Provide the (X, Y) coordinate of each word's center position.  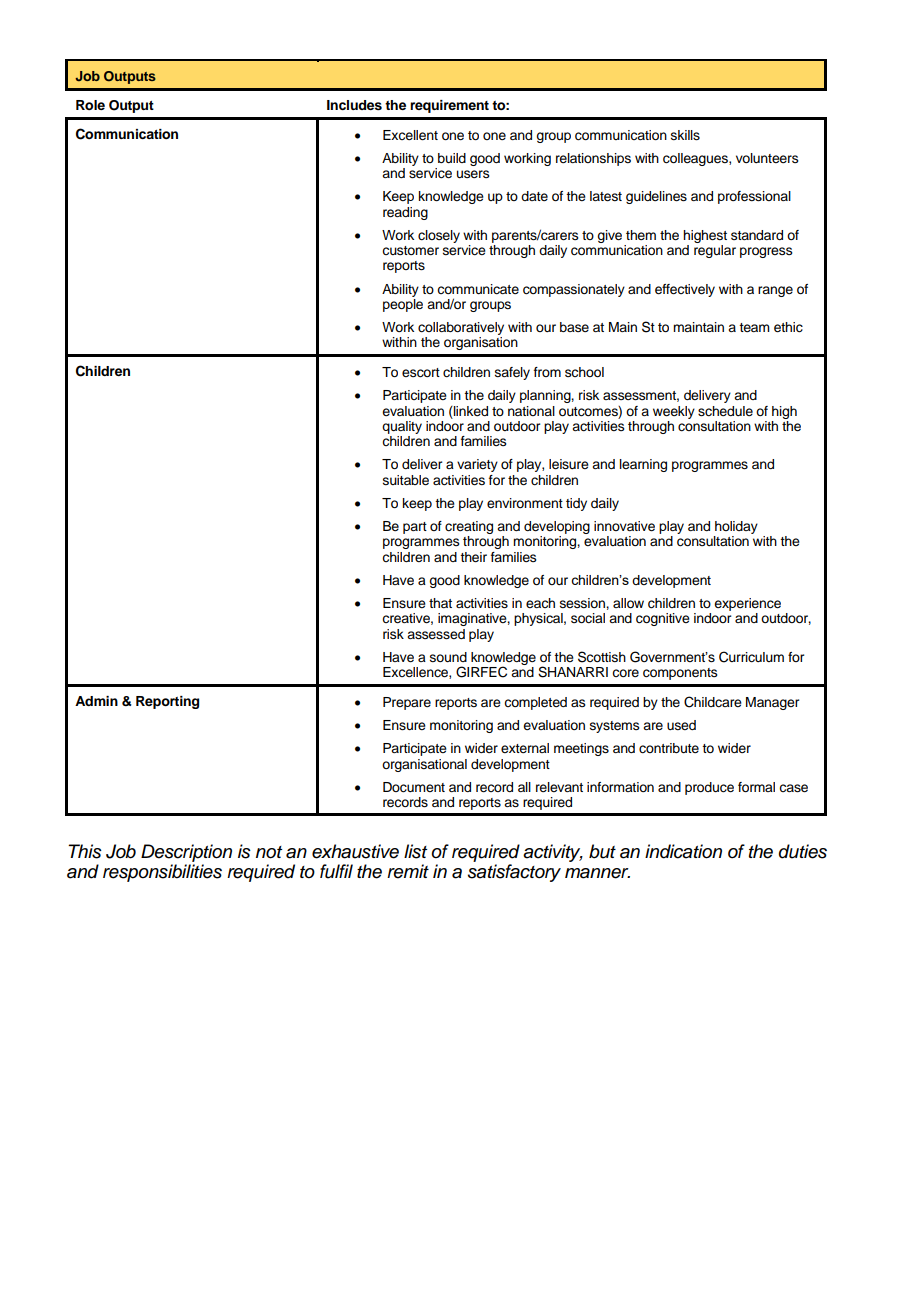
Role (90, 105)
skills (685, 135)
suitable (406, 480)
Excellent (410, 135)
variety (477, 465)
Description (186, 853)
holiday (736, 527)
